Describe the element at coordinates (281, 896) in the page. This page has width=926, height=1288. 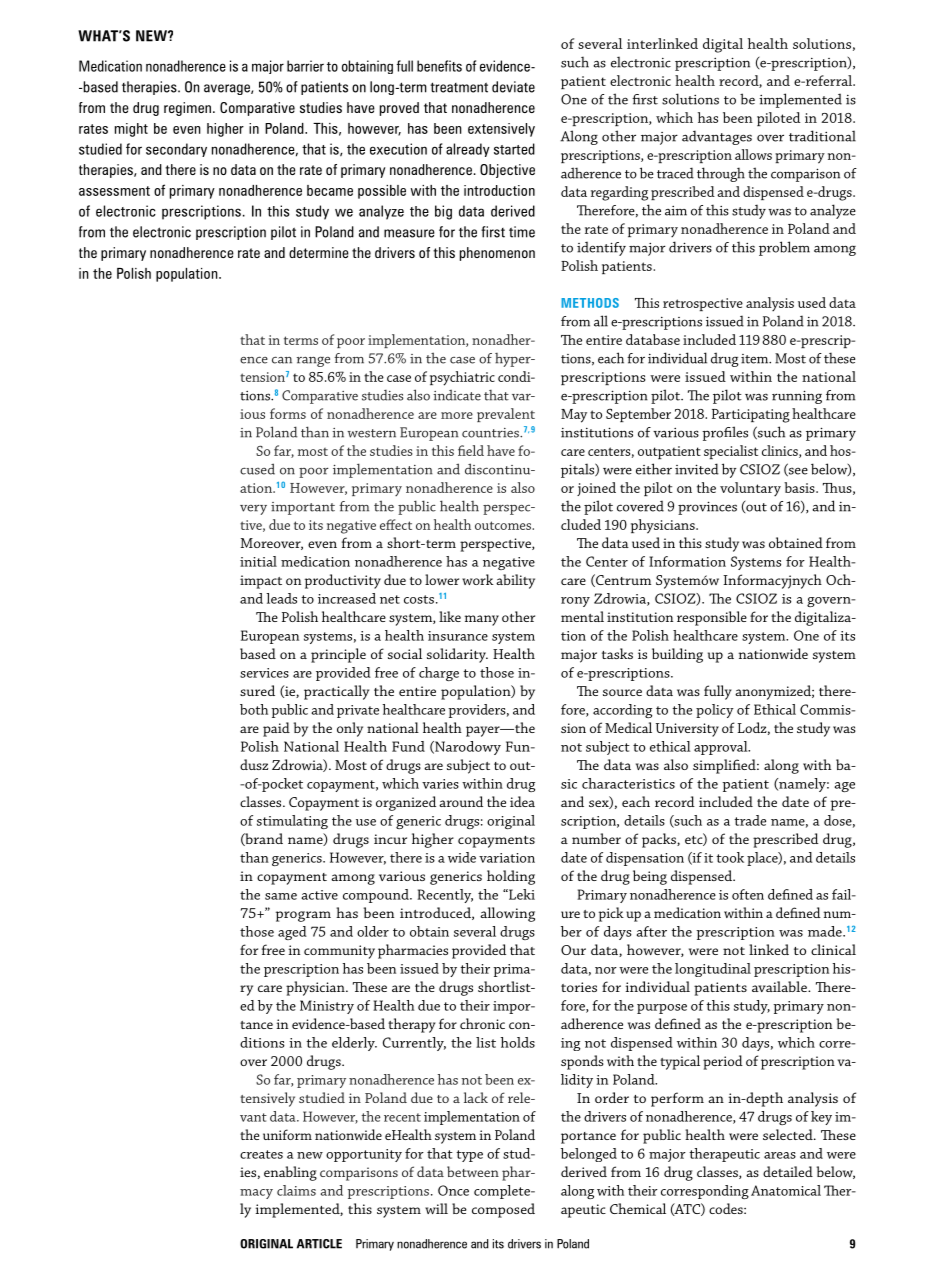
I see `same` at that location.
